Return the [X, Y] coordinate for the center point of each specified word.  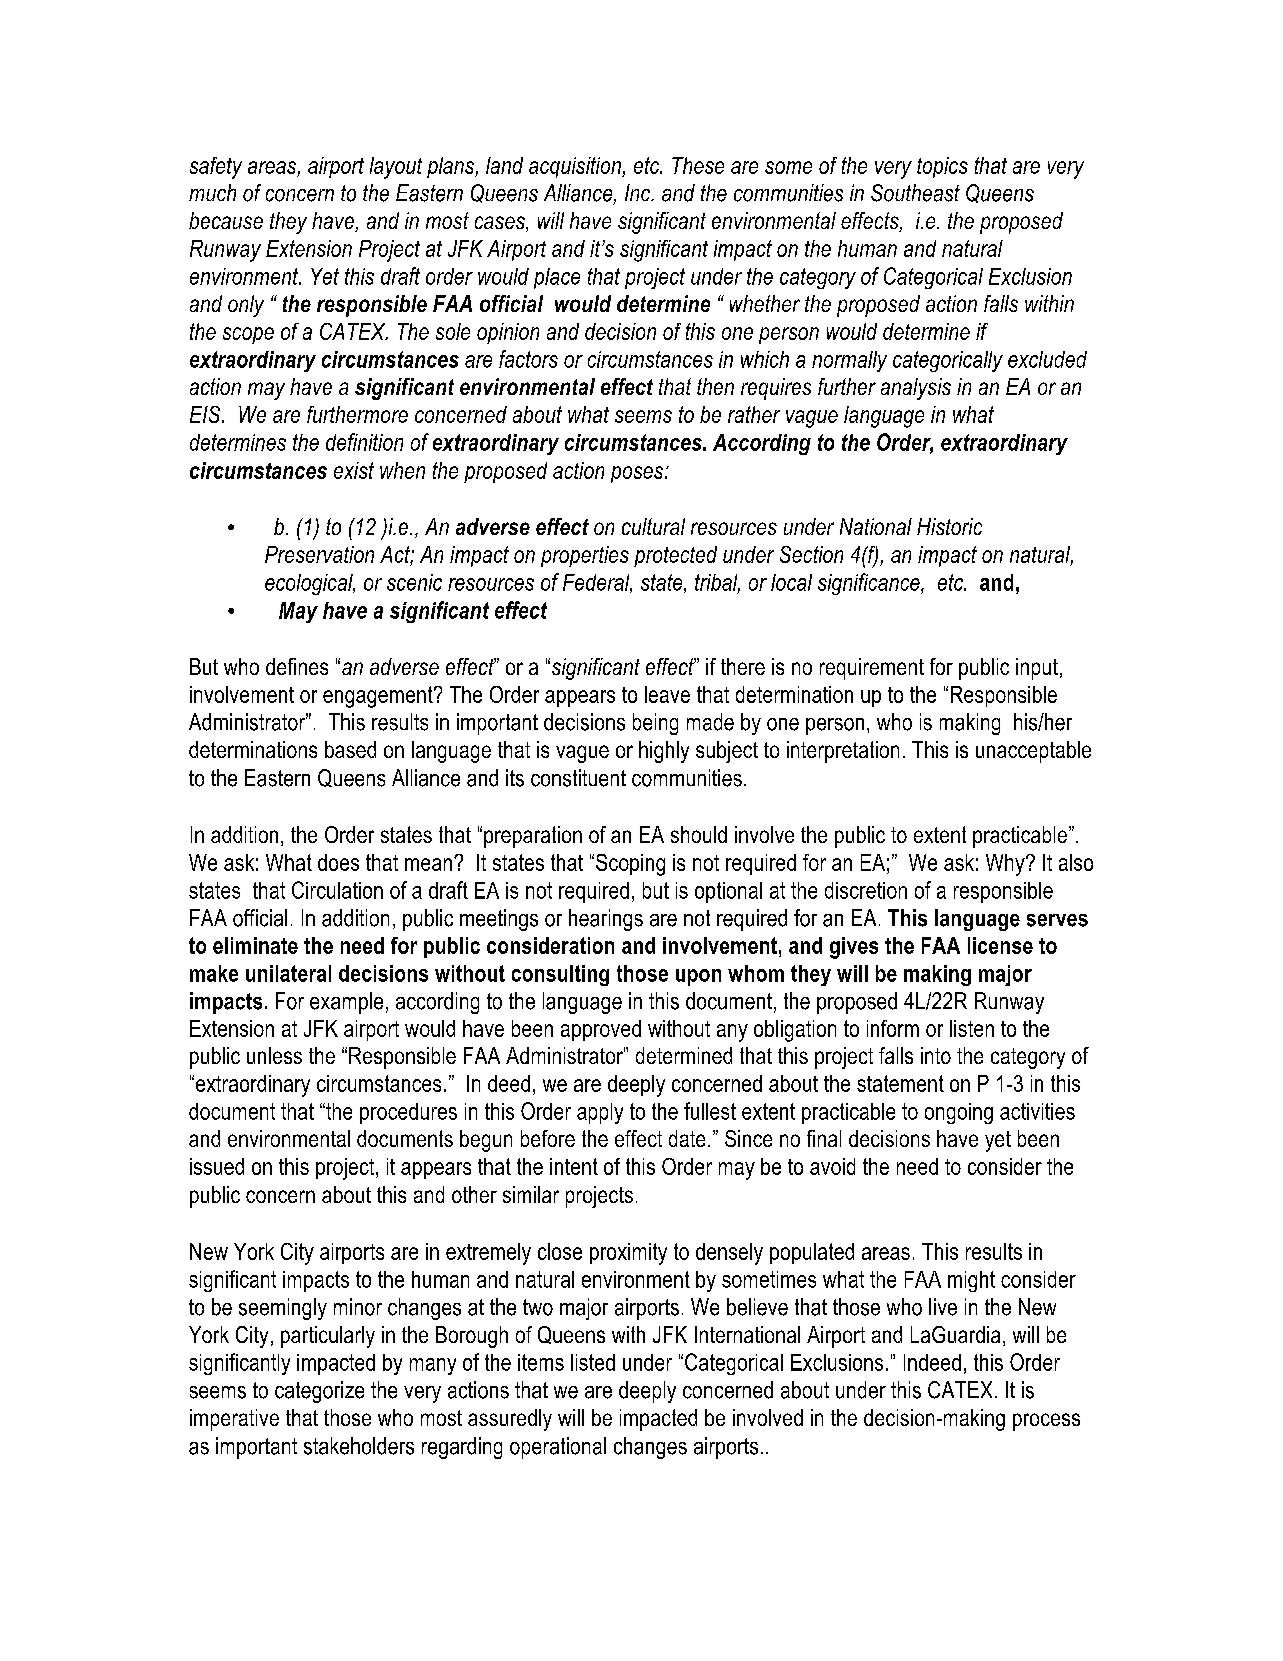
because [226, 220]
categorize [319, 1392]
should [699, 834]
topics [942, 167]
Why [1006, 865]
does [338, 862]
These [698, 165]
